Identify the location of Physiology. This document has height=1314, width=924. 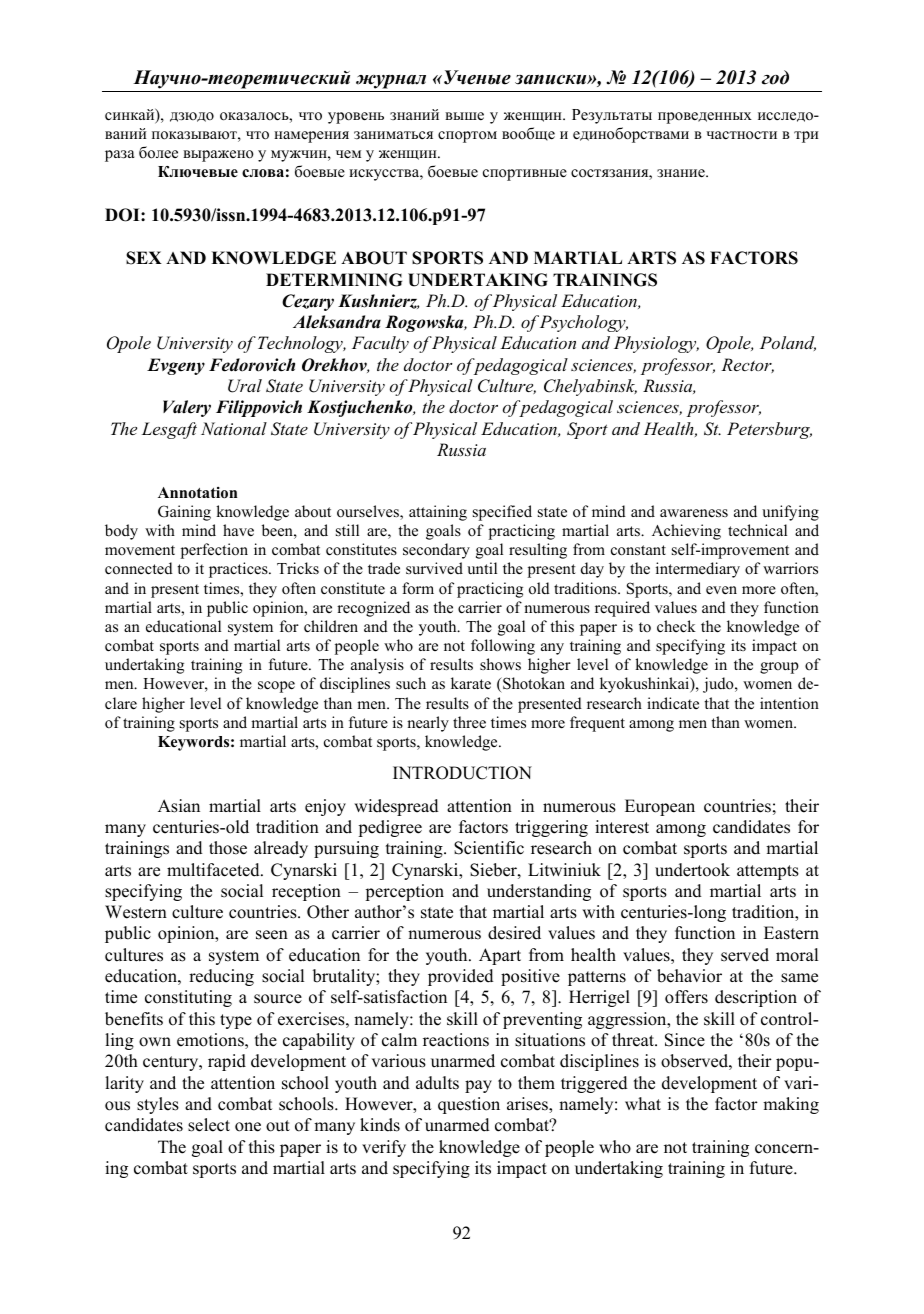
(656, 344).
